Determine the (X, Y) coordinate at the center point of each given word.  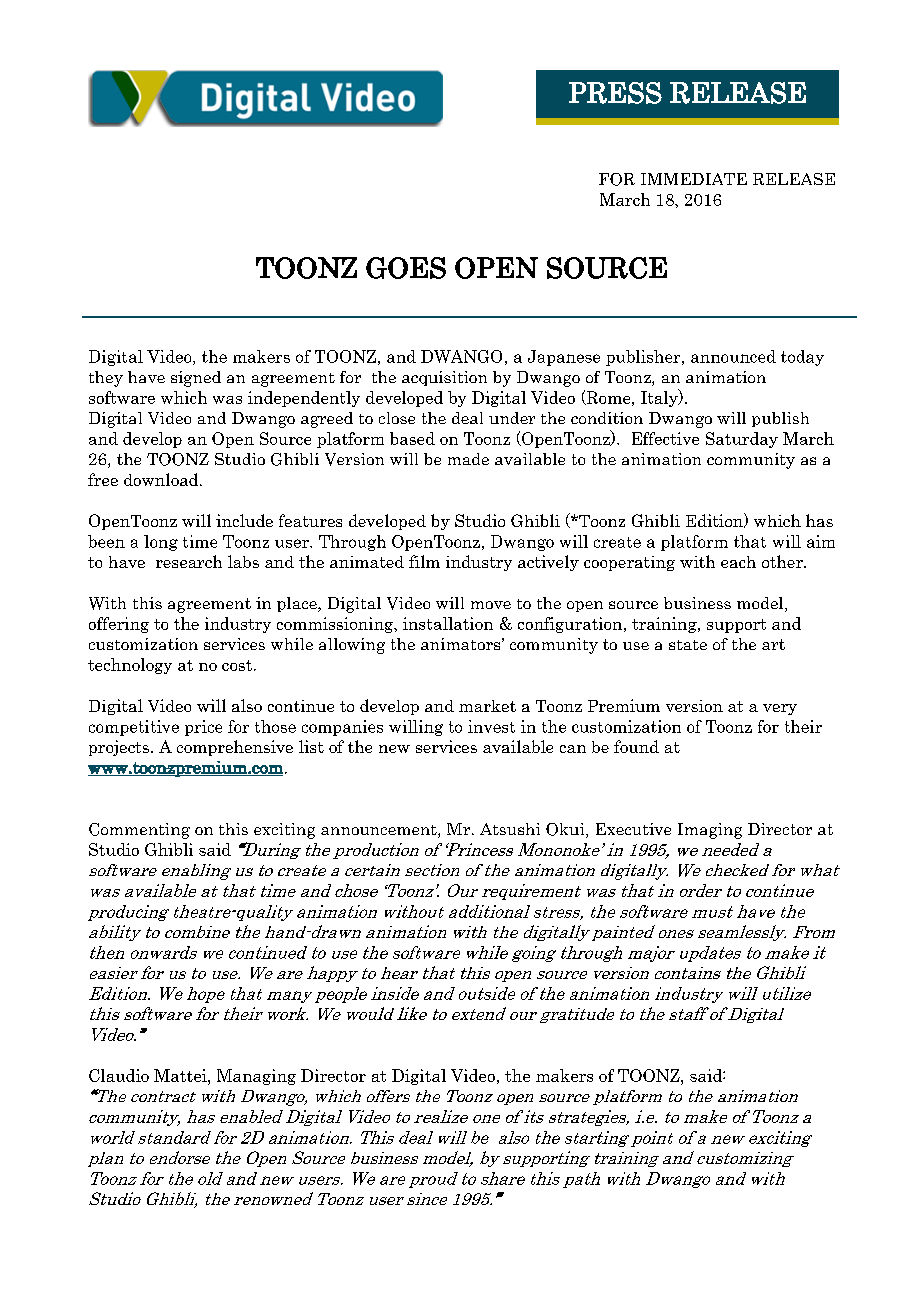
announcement (380, 831)
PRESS (615, 93)
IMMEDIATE (694, 179)
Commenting (139, 831)
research (189, 561)
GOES (406, 268)
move (491, 605)
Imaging (710, 831)
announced (733, 356)
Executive (633, 829)
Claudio (119, 1075)
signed (196, 379)
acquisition (444, 378)
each (738, 562)
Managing (256, 1077)
